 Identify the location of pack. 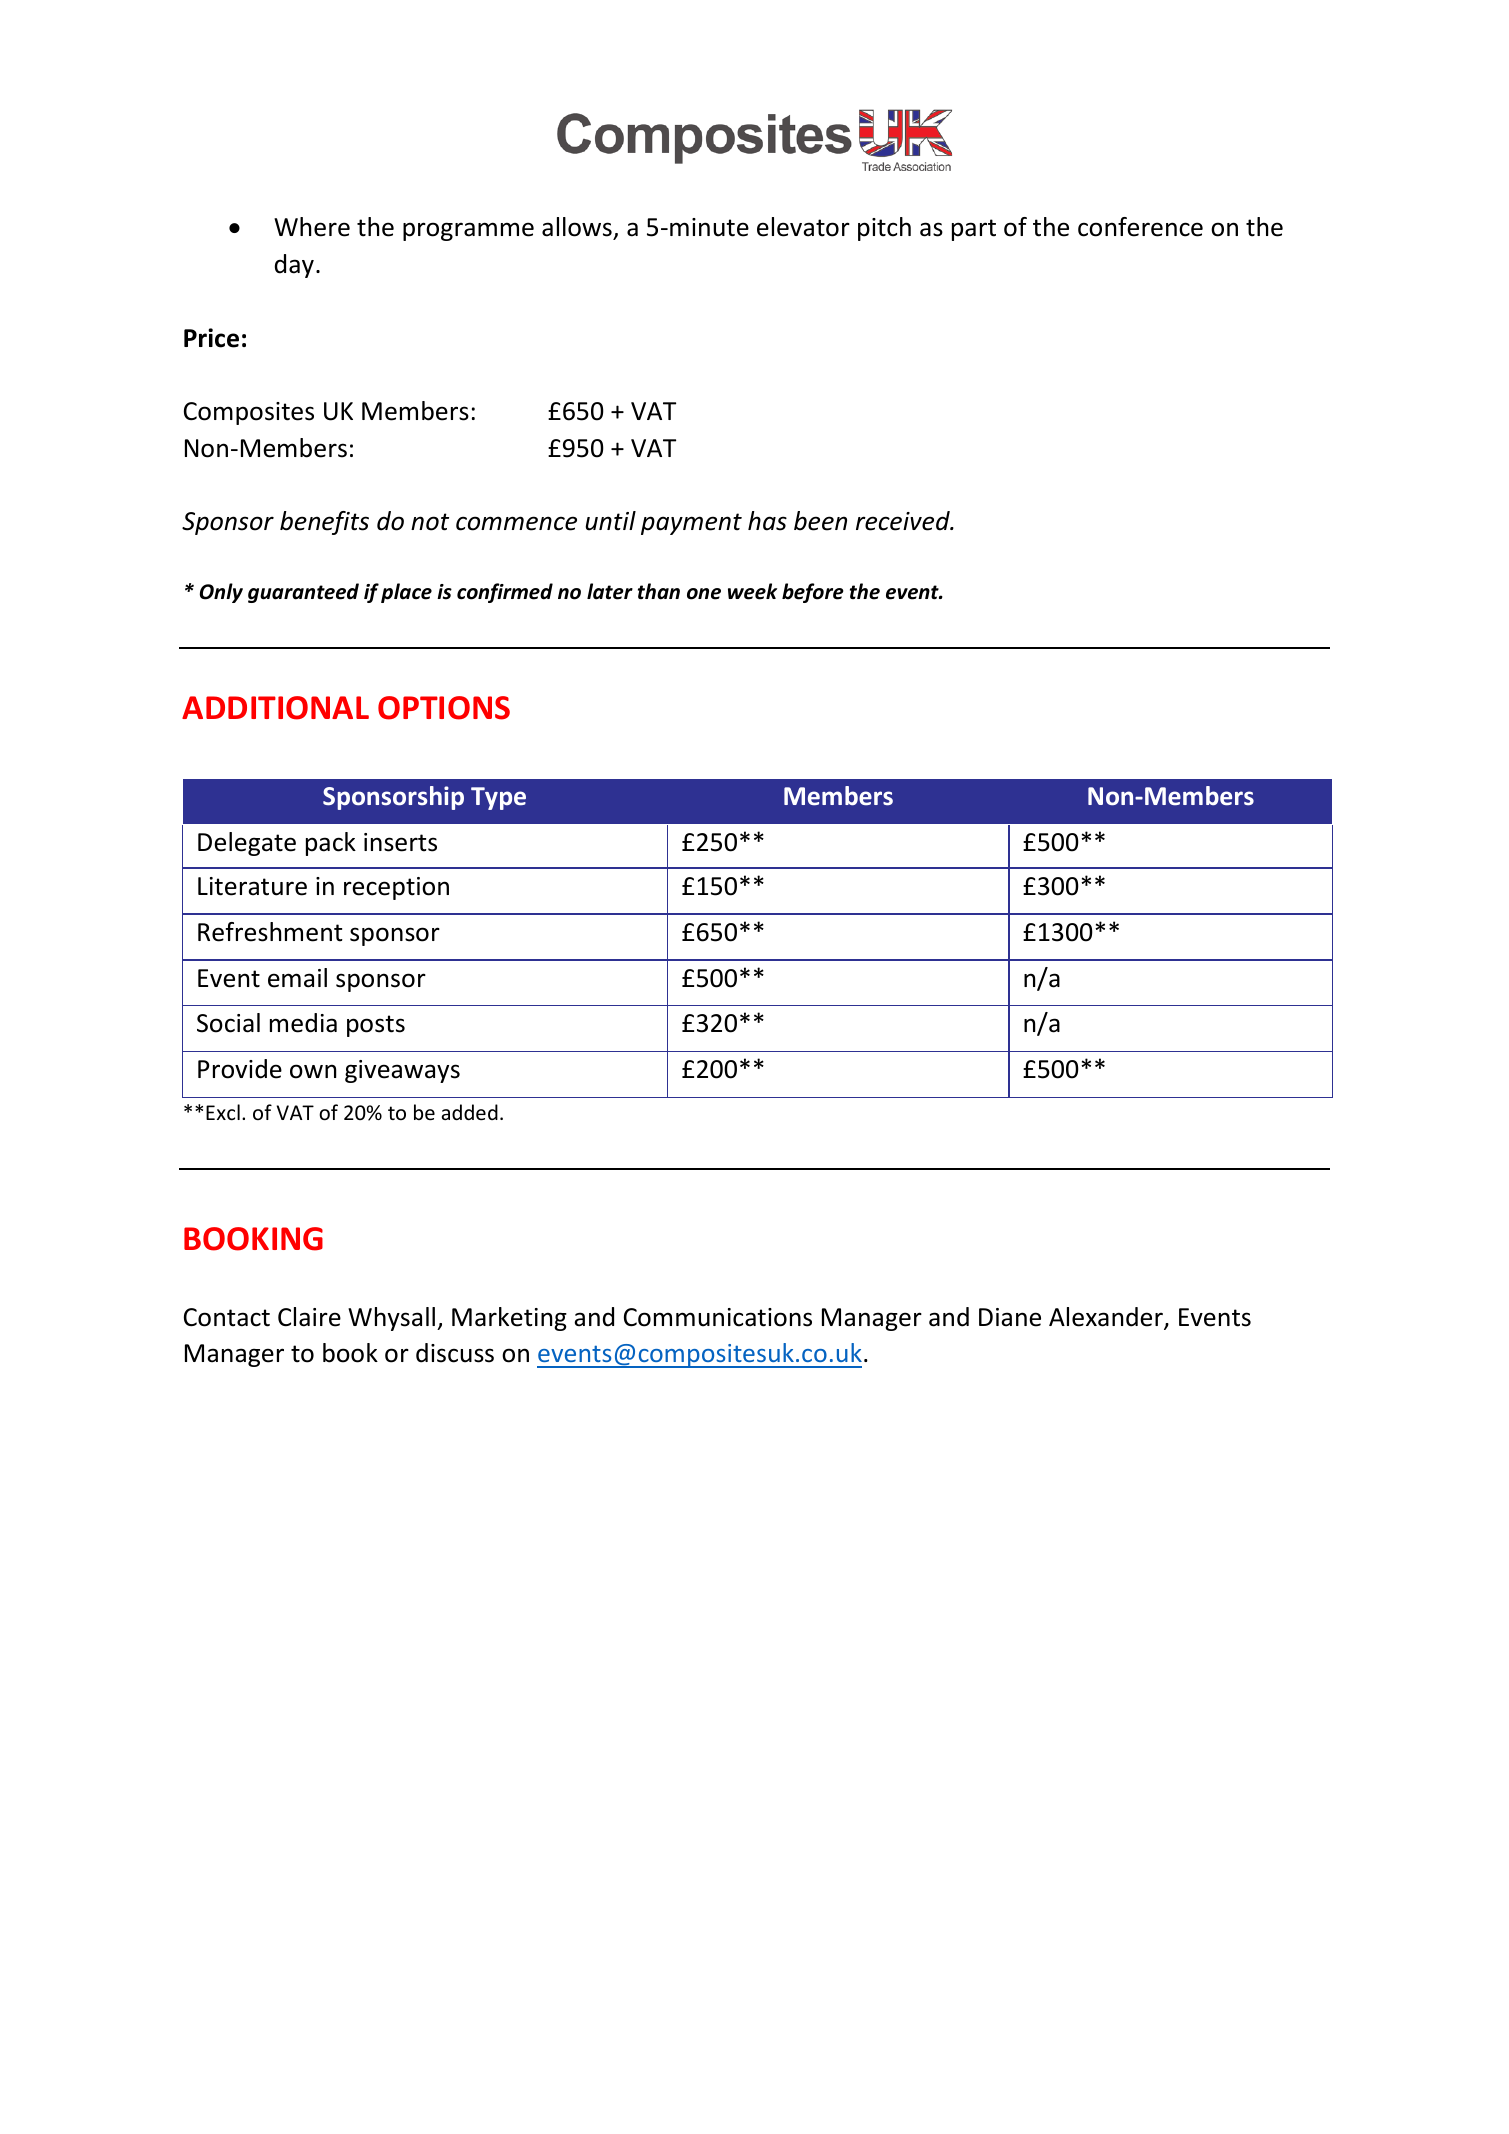
(331, 844).
